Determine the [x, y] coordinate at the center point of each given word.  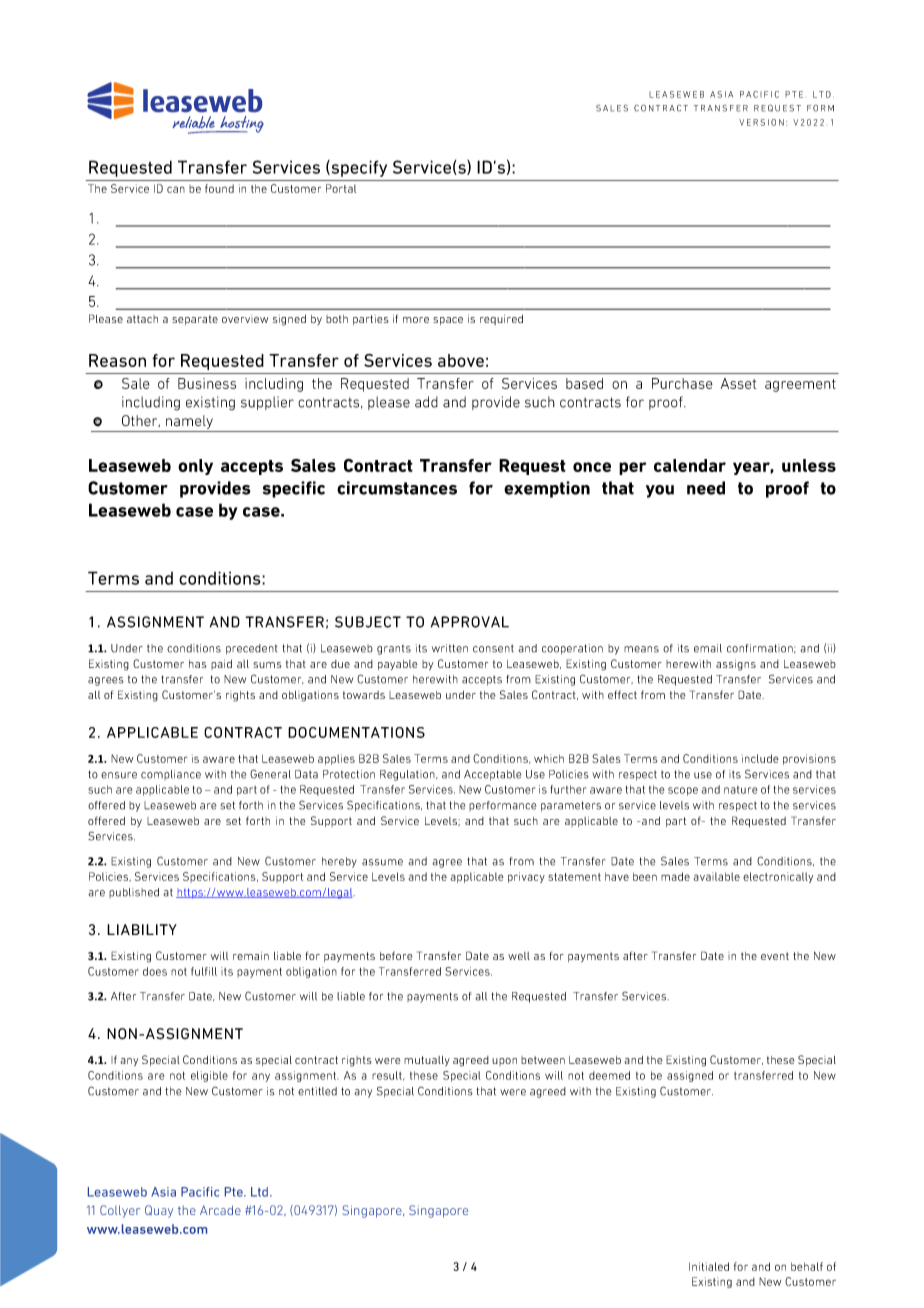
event [775, 956]
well [519, 956]
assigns [736, 665]
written [450, 648]
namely [189, 422]
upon [504, 1062]
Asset [738, 383]
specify [358, 168]
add [426, 402]
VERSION [761, 122]
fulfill [204, 971]
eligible [209, 1076]
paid [221, 665]
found [219, 188]
